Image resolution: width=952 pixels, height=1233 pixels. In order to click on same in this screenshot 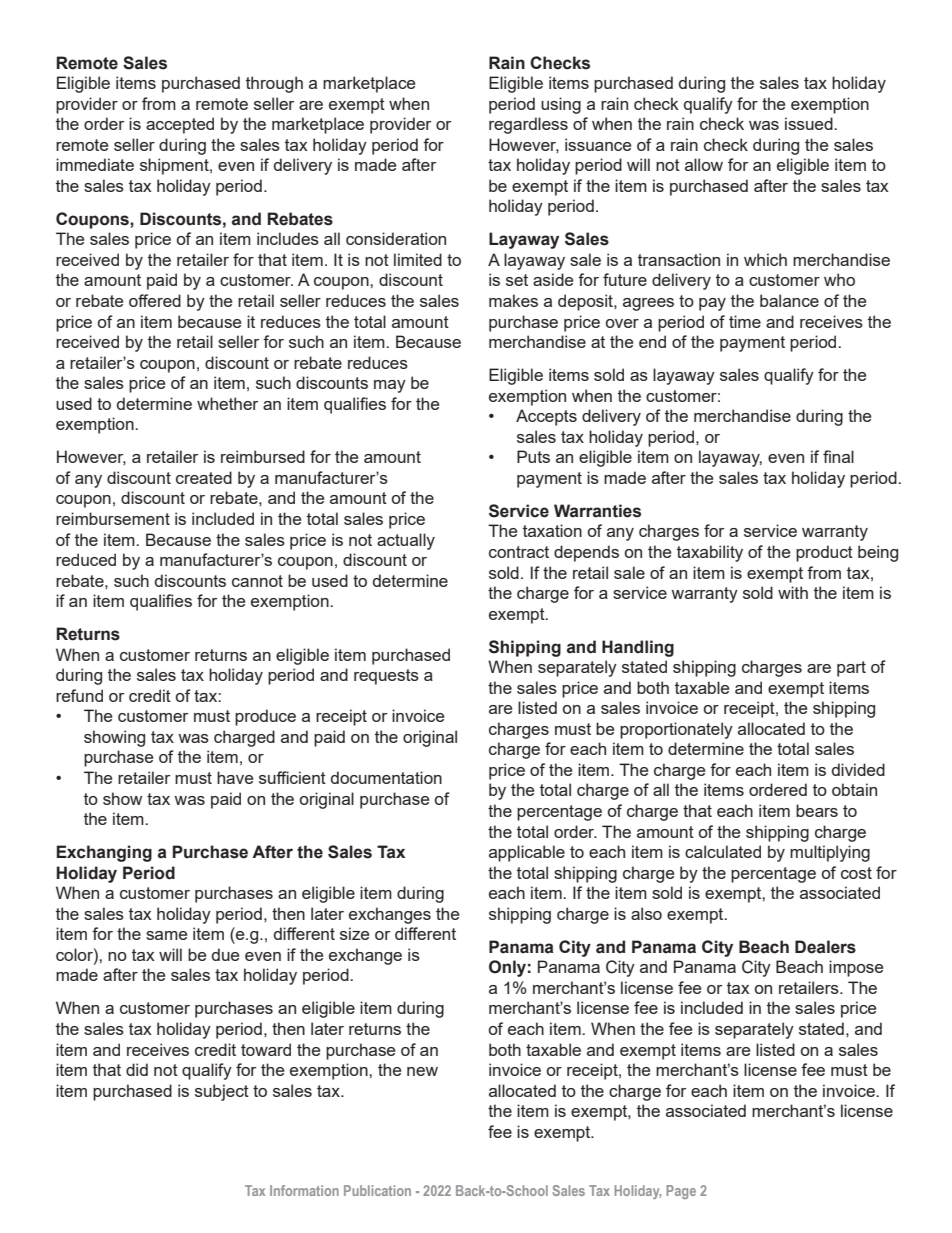, I will do `click(166, 935)`.
